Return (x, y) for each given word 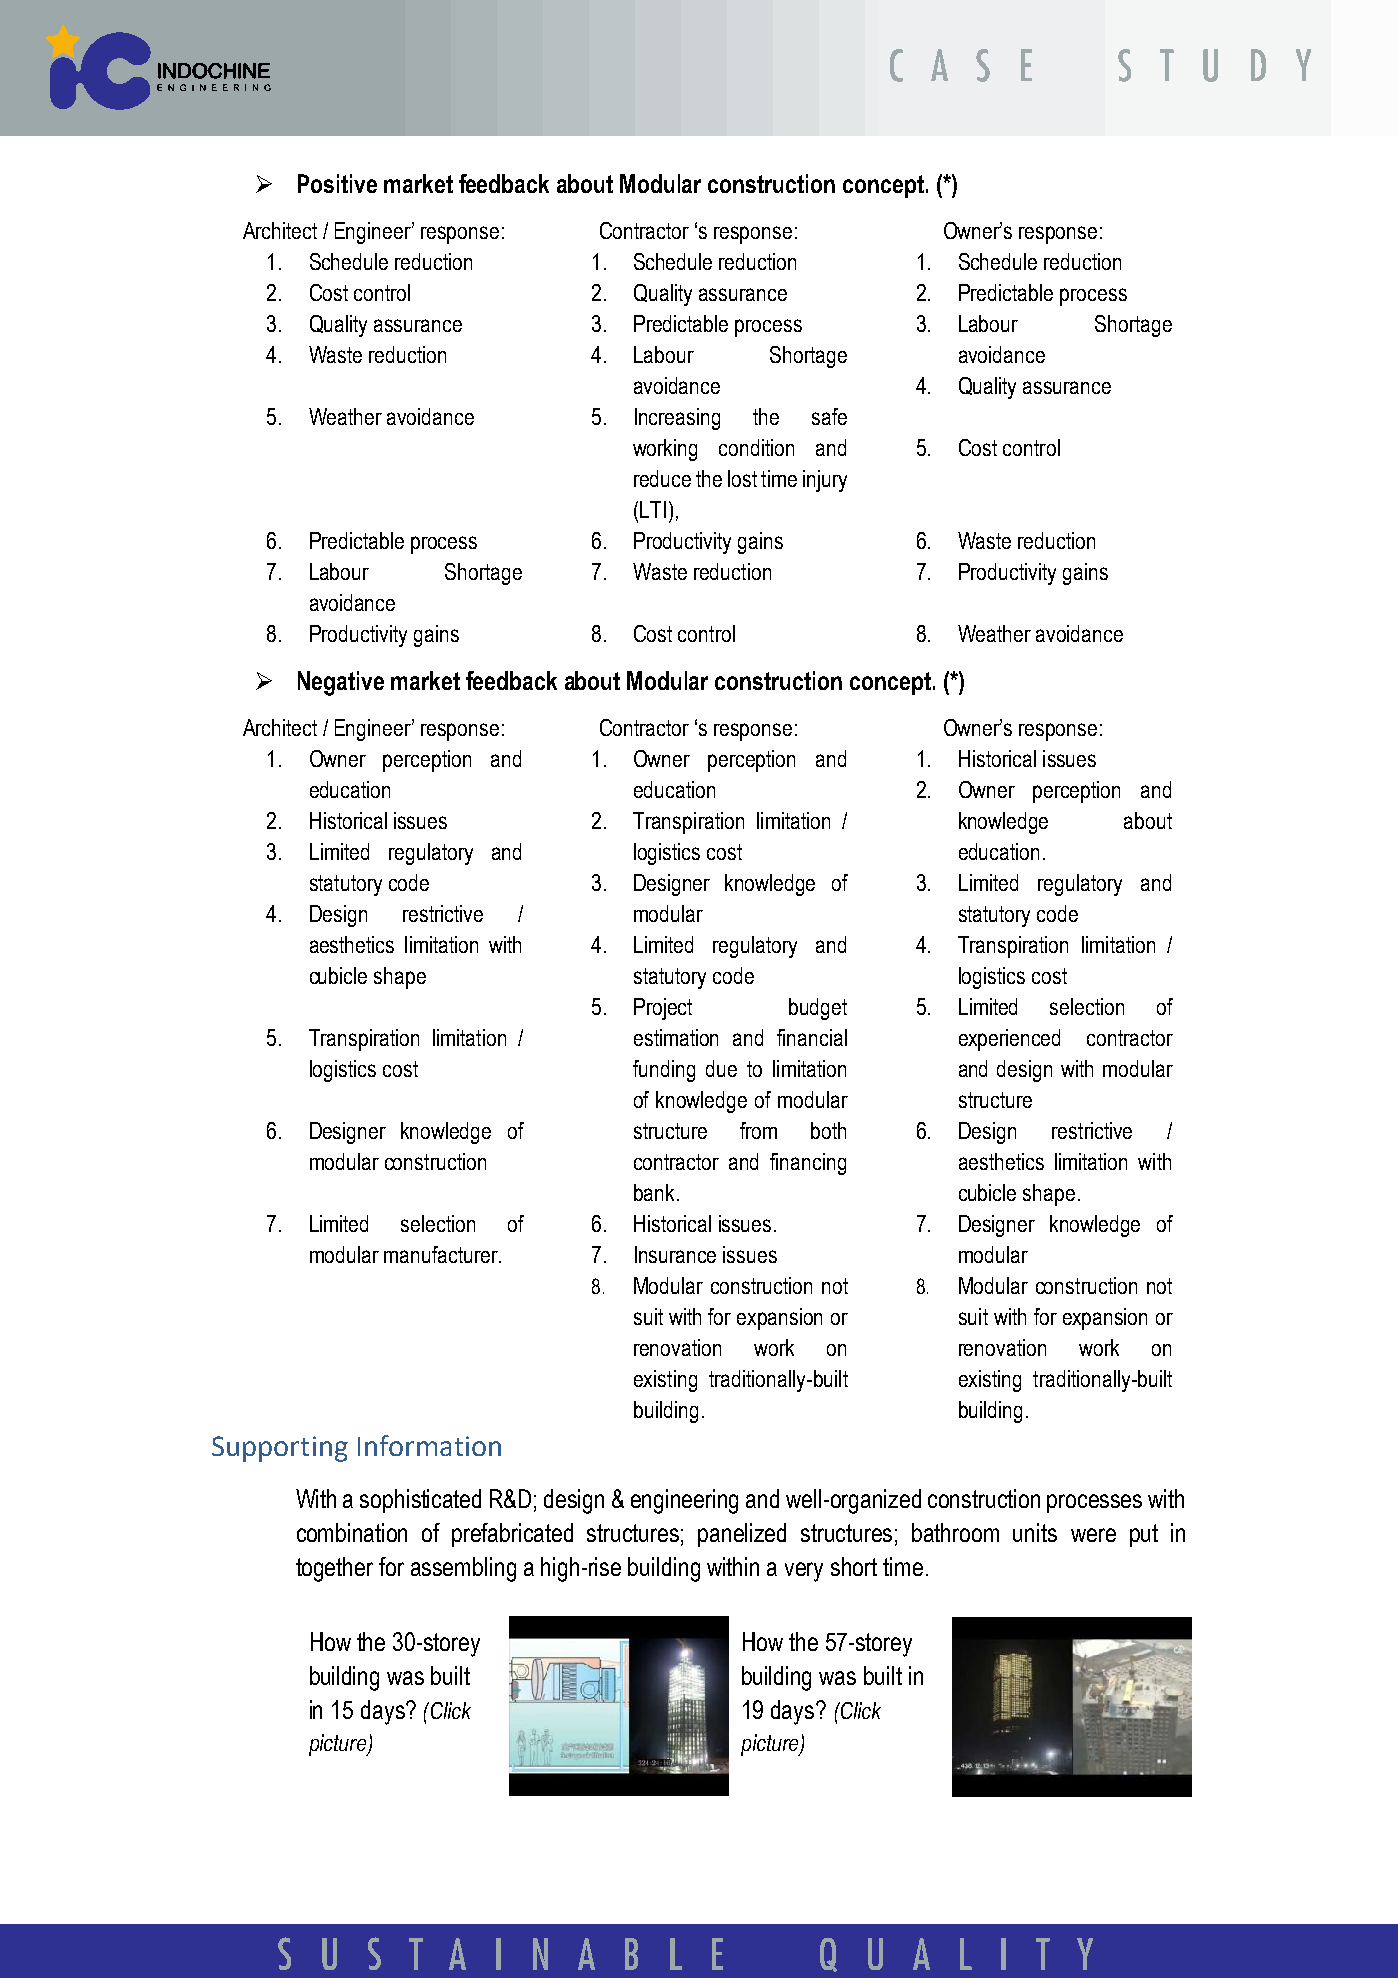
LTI (653, 509)
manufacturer (442, 1254)
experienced (1009, 1040)
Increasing (677, 419)
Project (663, 1009)
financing (808, 1164)
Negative (341, 683)
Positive (337, 183)
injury (825, 481)
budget (818, 1009)
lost (742, 478)
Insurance (675, 1254)
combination (352, 1532)
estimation (676, 1037)
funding (664, 1071)
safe (829, 416)
